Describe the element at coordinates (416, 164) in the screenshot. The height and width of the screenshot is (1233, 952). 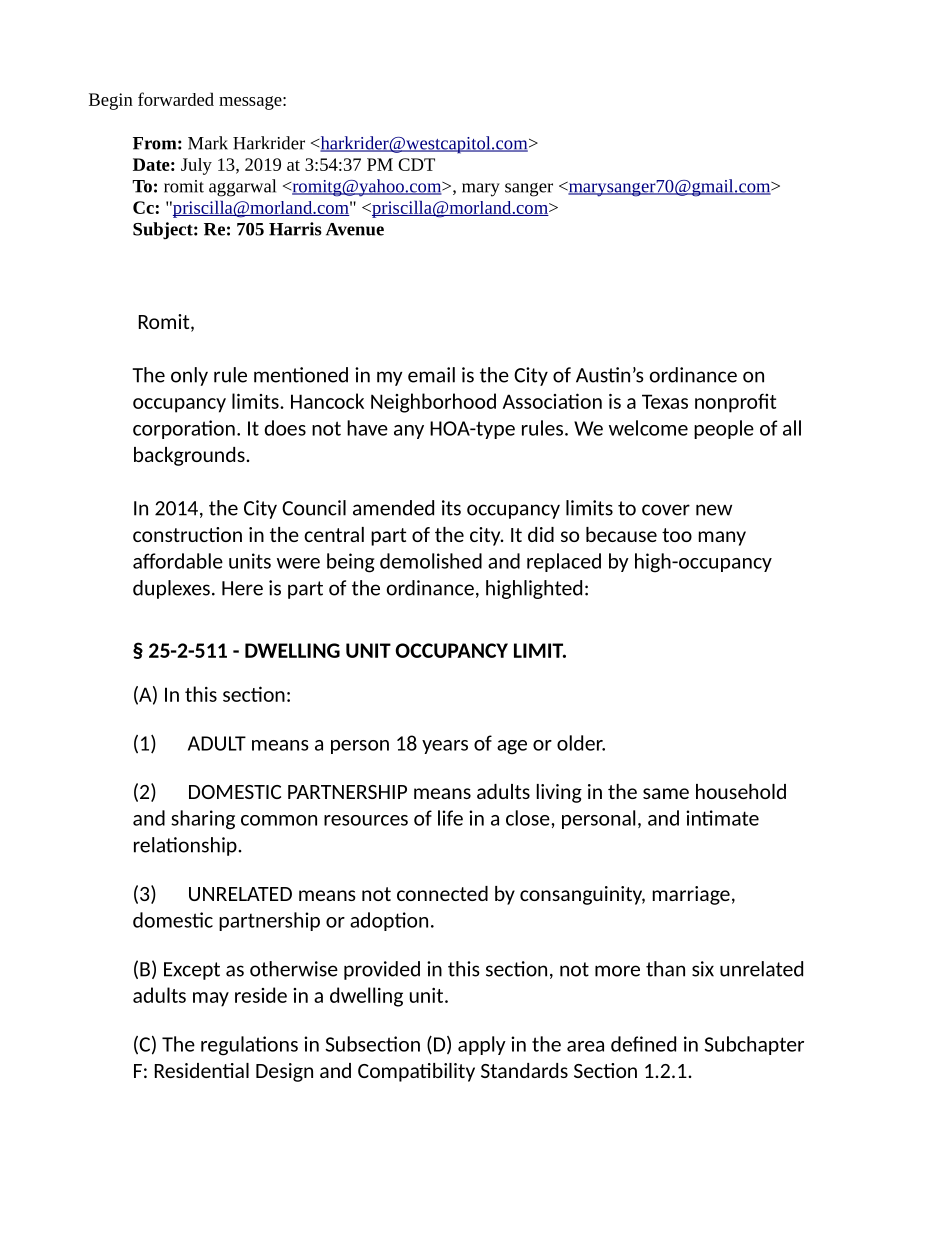
I see `CDT` at that location.
